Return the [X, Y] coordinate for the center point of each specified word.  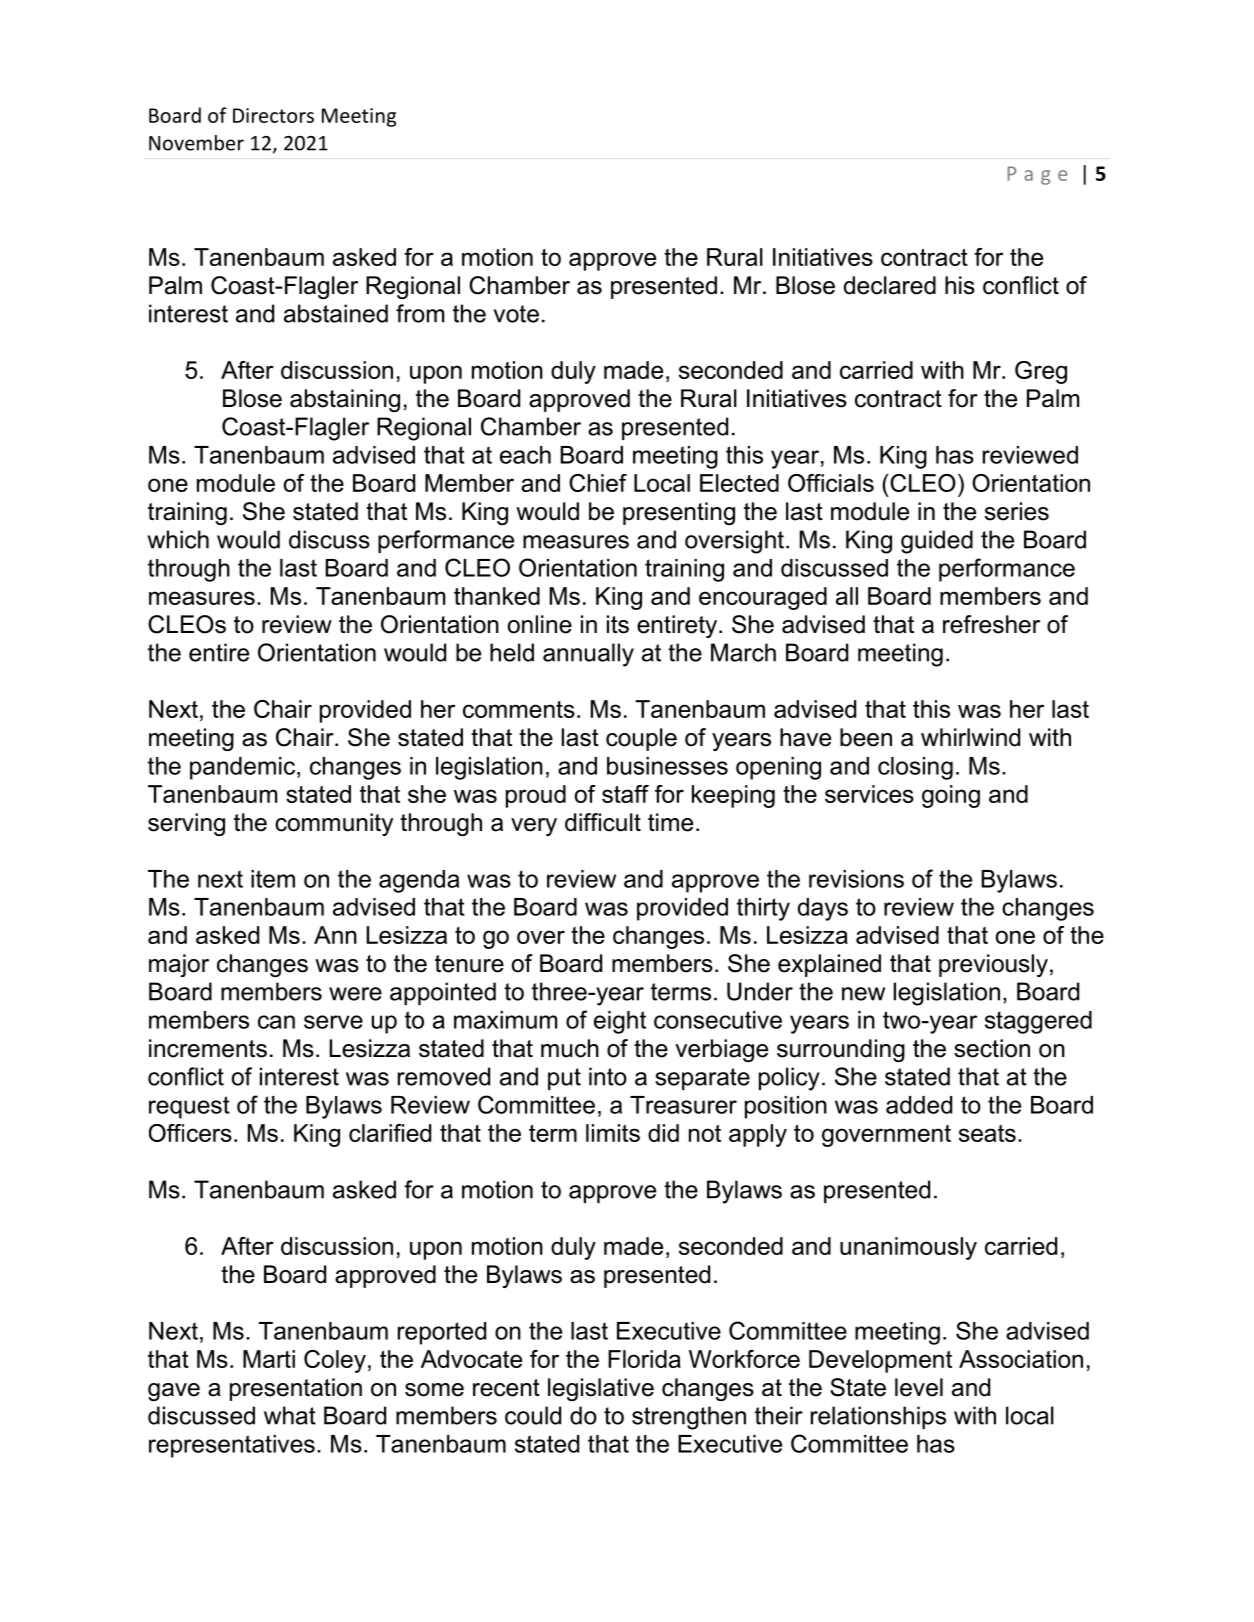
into [608, 1076]
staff [625, 794]
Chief [598, 483]
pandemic [242, 768]
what [290, 1415]
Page [1037, 175]
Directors [273, 115]
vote [516, 314]
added [919, 1105]
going [951, 796]
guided [937, 542]
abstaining [345, 400]
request [189, 1107]
